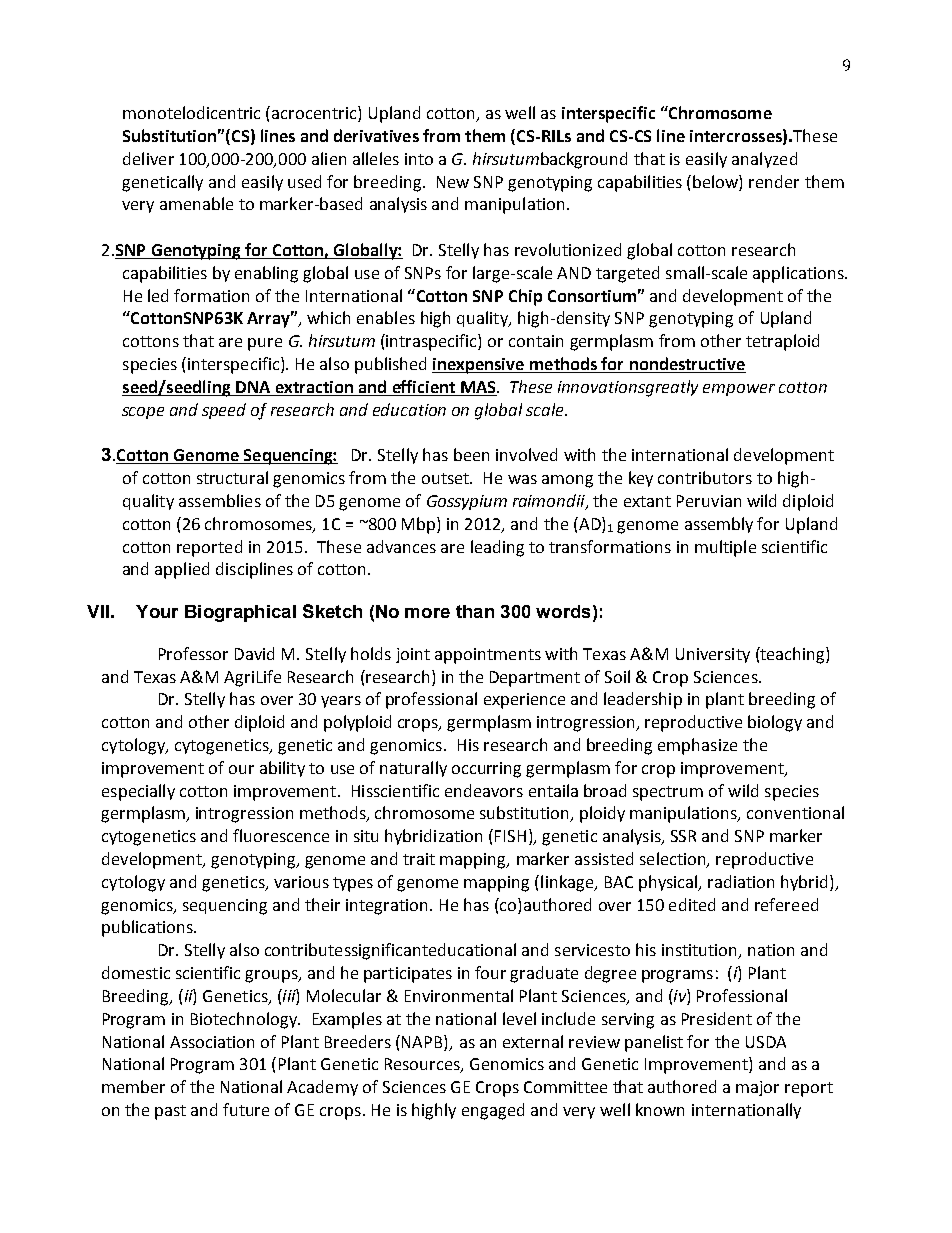 The width and height of the screenshot is (952, 1233). Describe the element at coordinates (757, 1088) in the screenshot. I see `major` at that location.
